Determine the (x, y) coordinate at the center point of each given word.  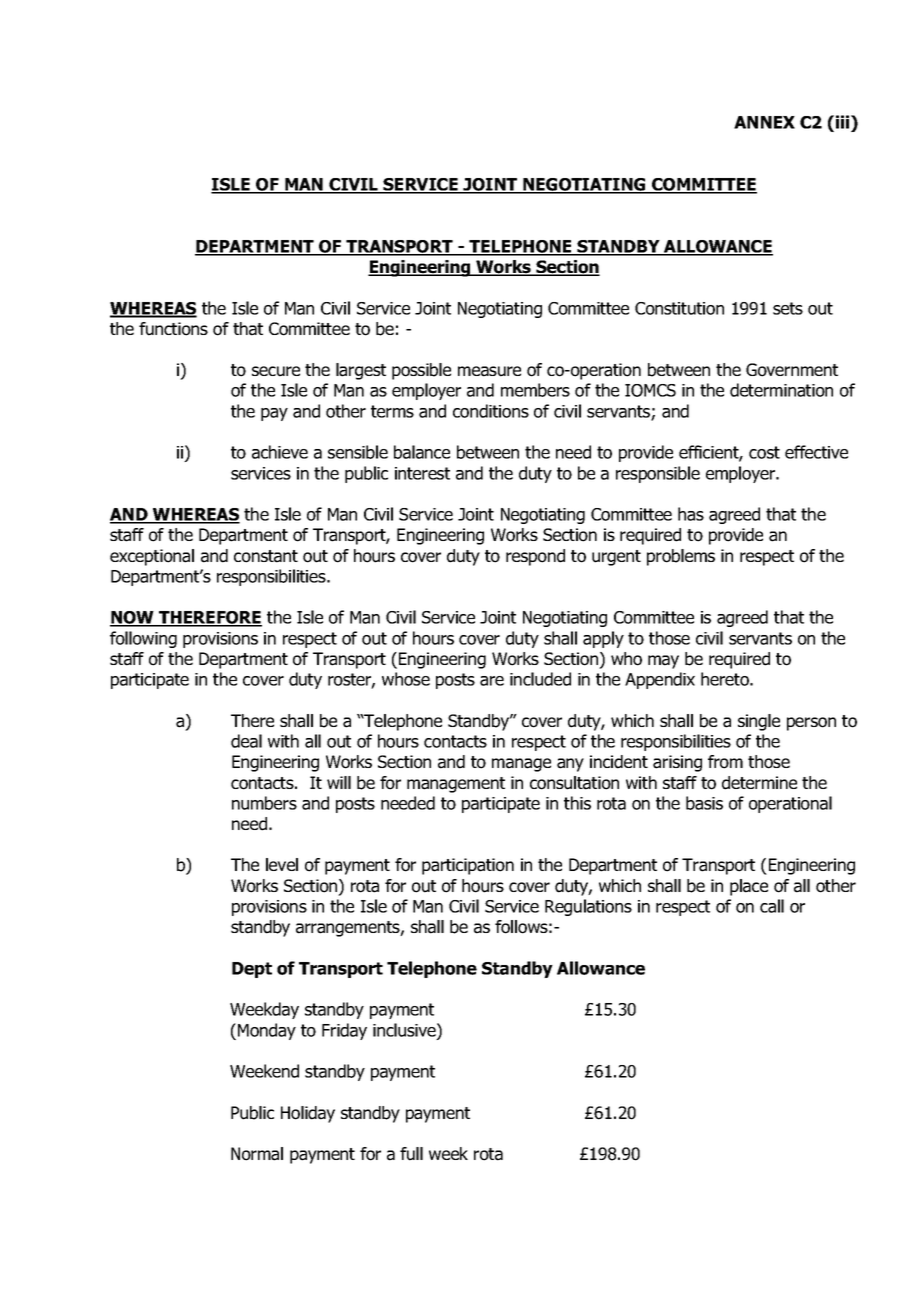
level (282, 864)
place (749, 887)
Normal (257, 1154)
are (492, 681)
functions (173, 329)
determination (781, 390)
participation (468, 866)
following (143, 639)
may (663, 662)
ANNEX (764, 122)
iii (844, 122)
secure (276, 371)
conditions (491, 411)
